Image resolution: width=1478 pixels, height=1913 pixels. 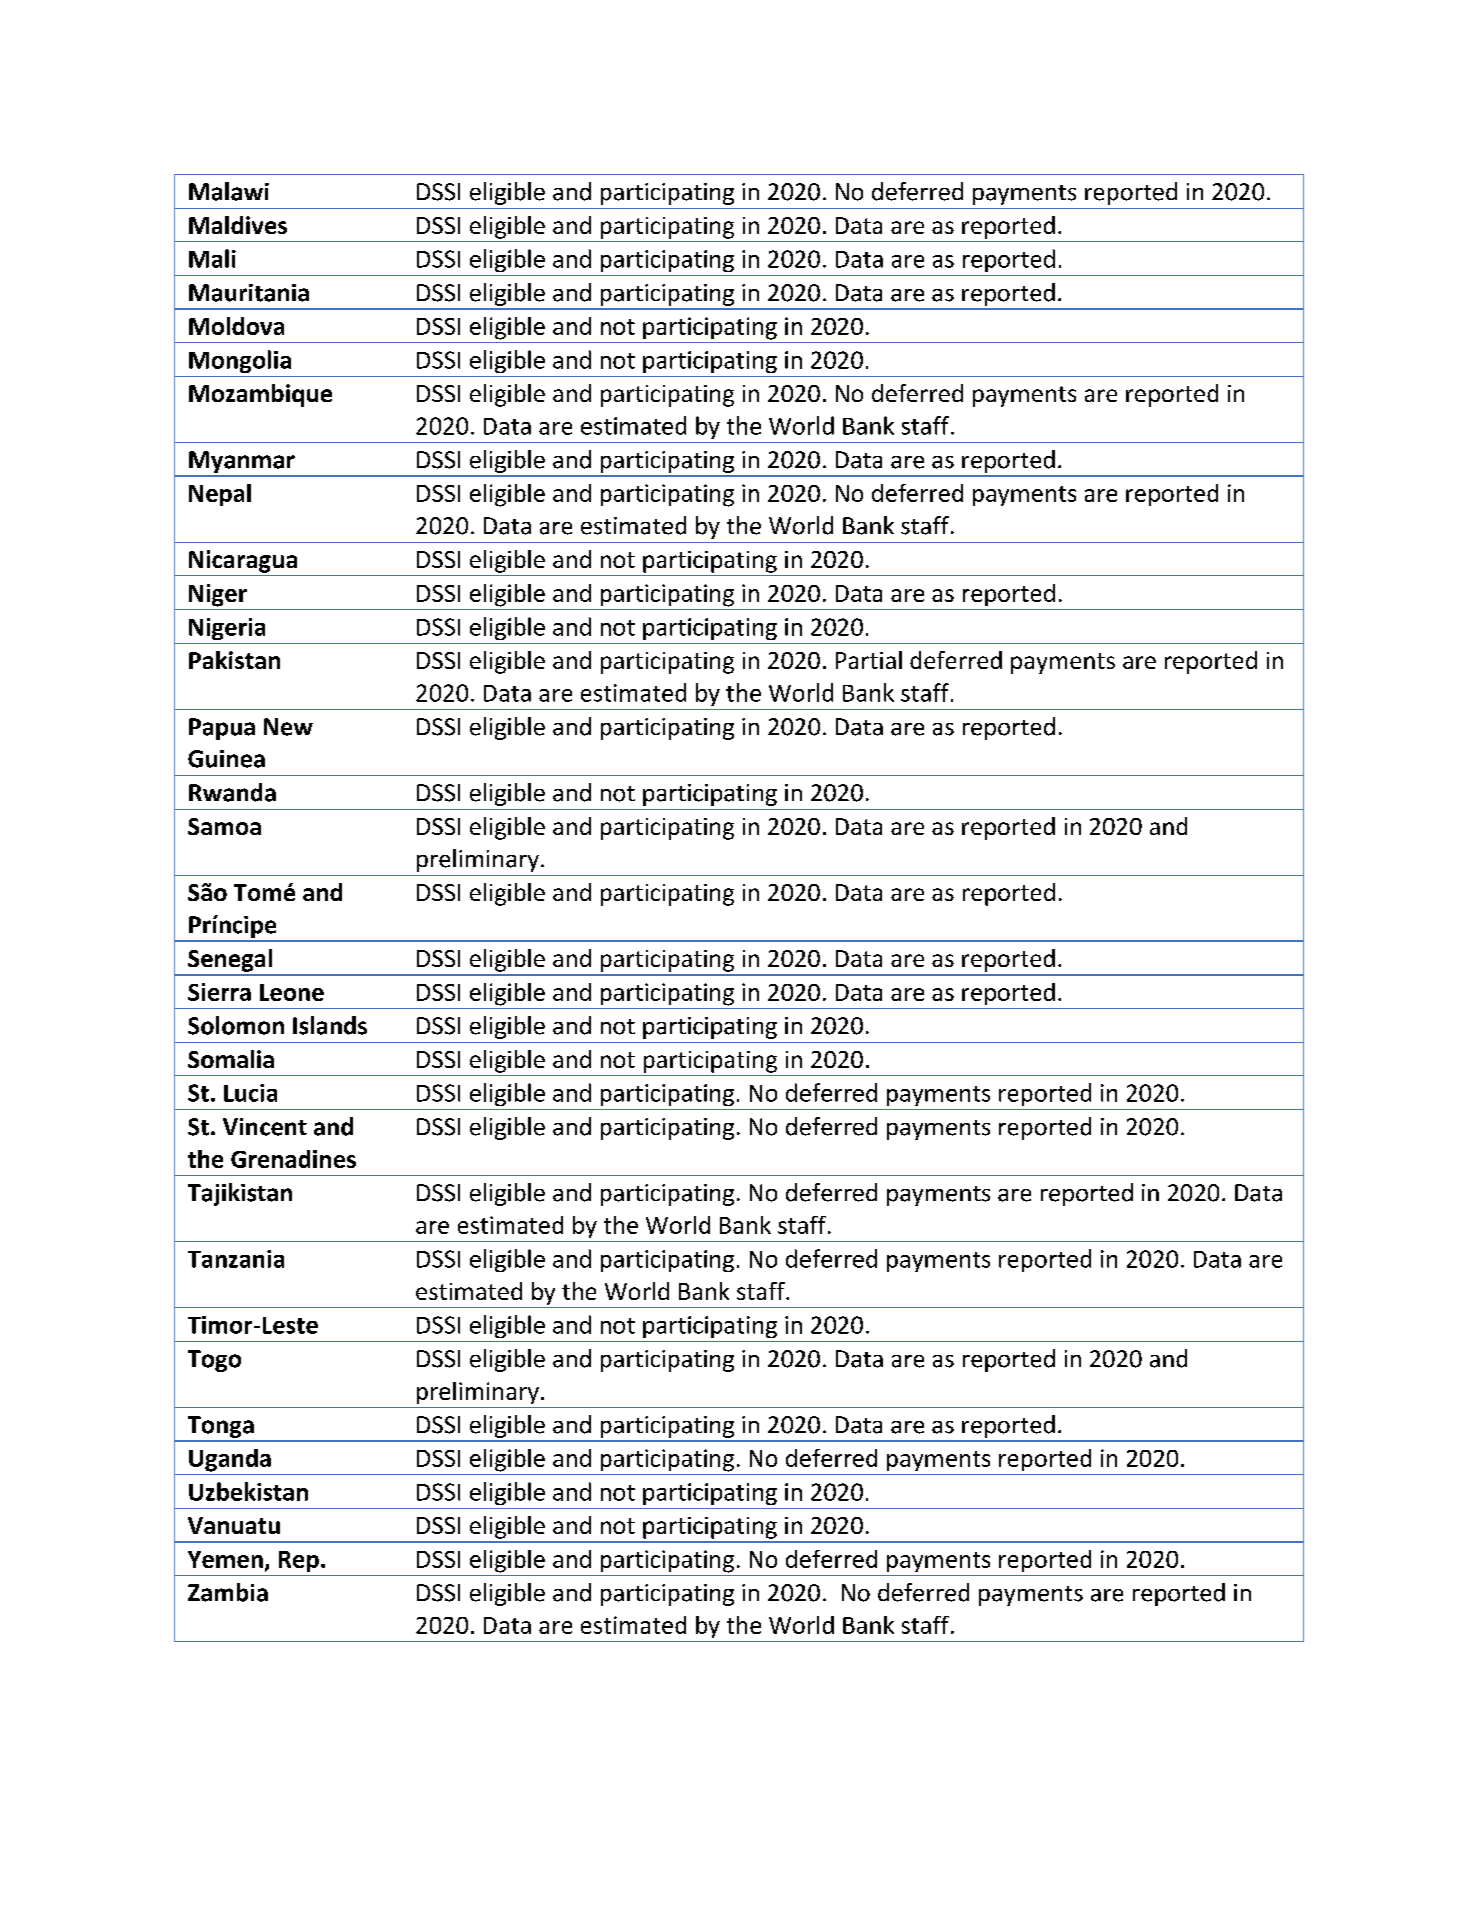 I want to click on New, so click(x=288, y=727).
